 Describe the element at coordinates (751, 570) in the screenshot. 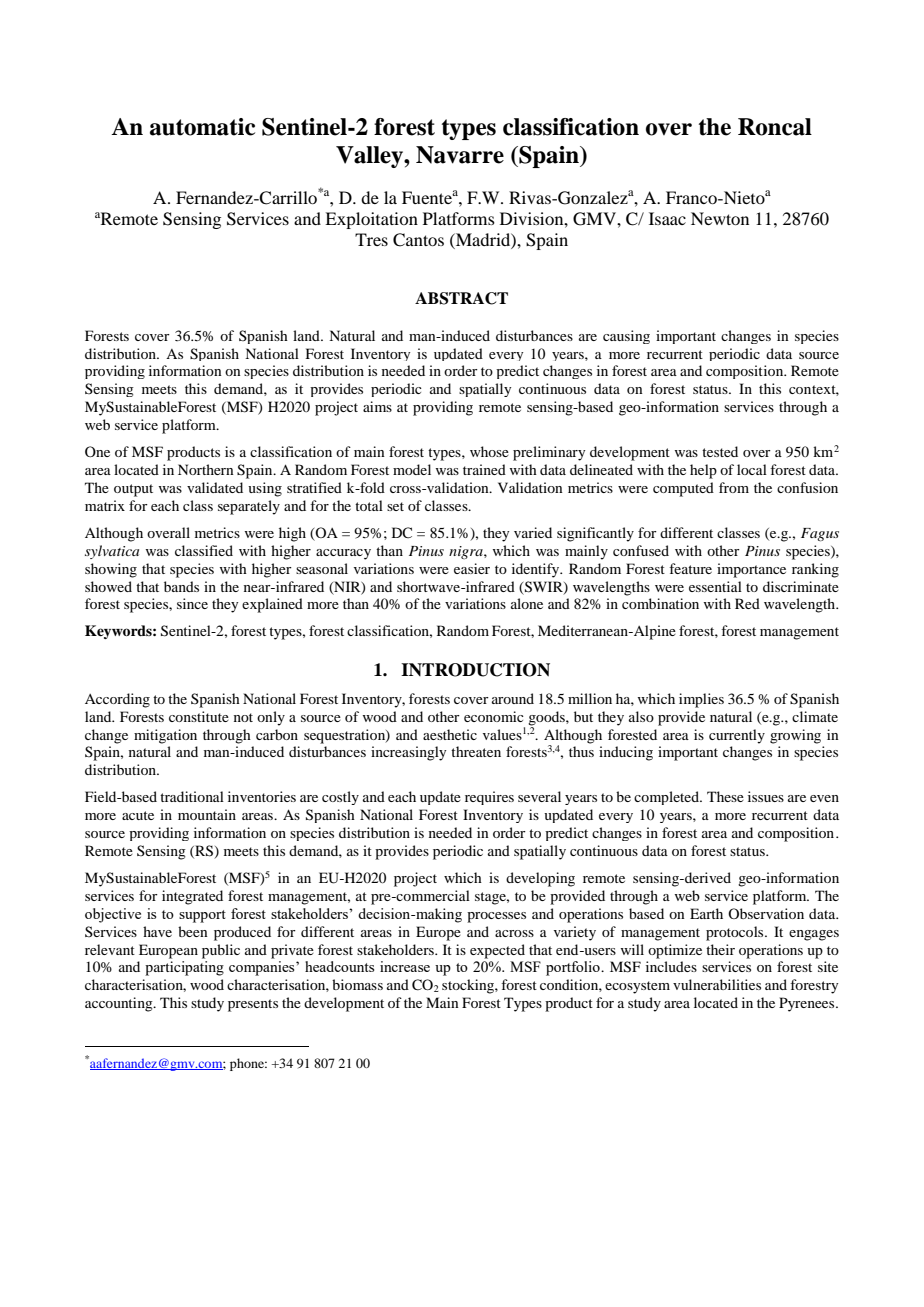

I see `importance` at that location.
